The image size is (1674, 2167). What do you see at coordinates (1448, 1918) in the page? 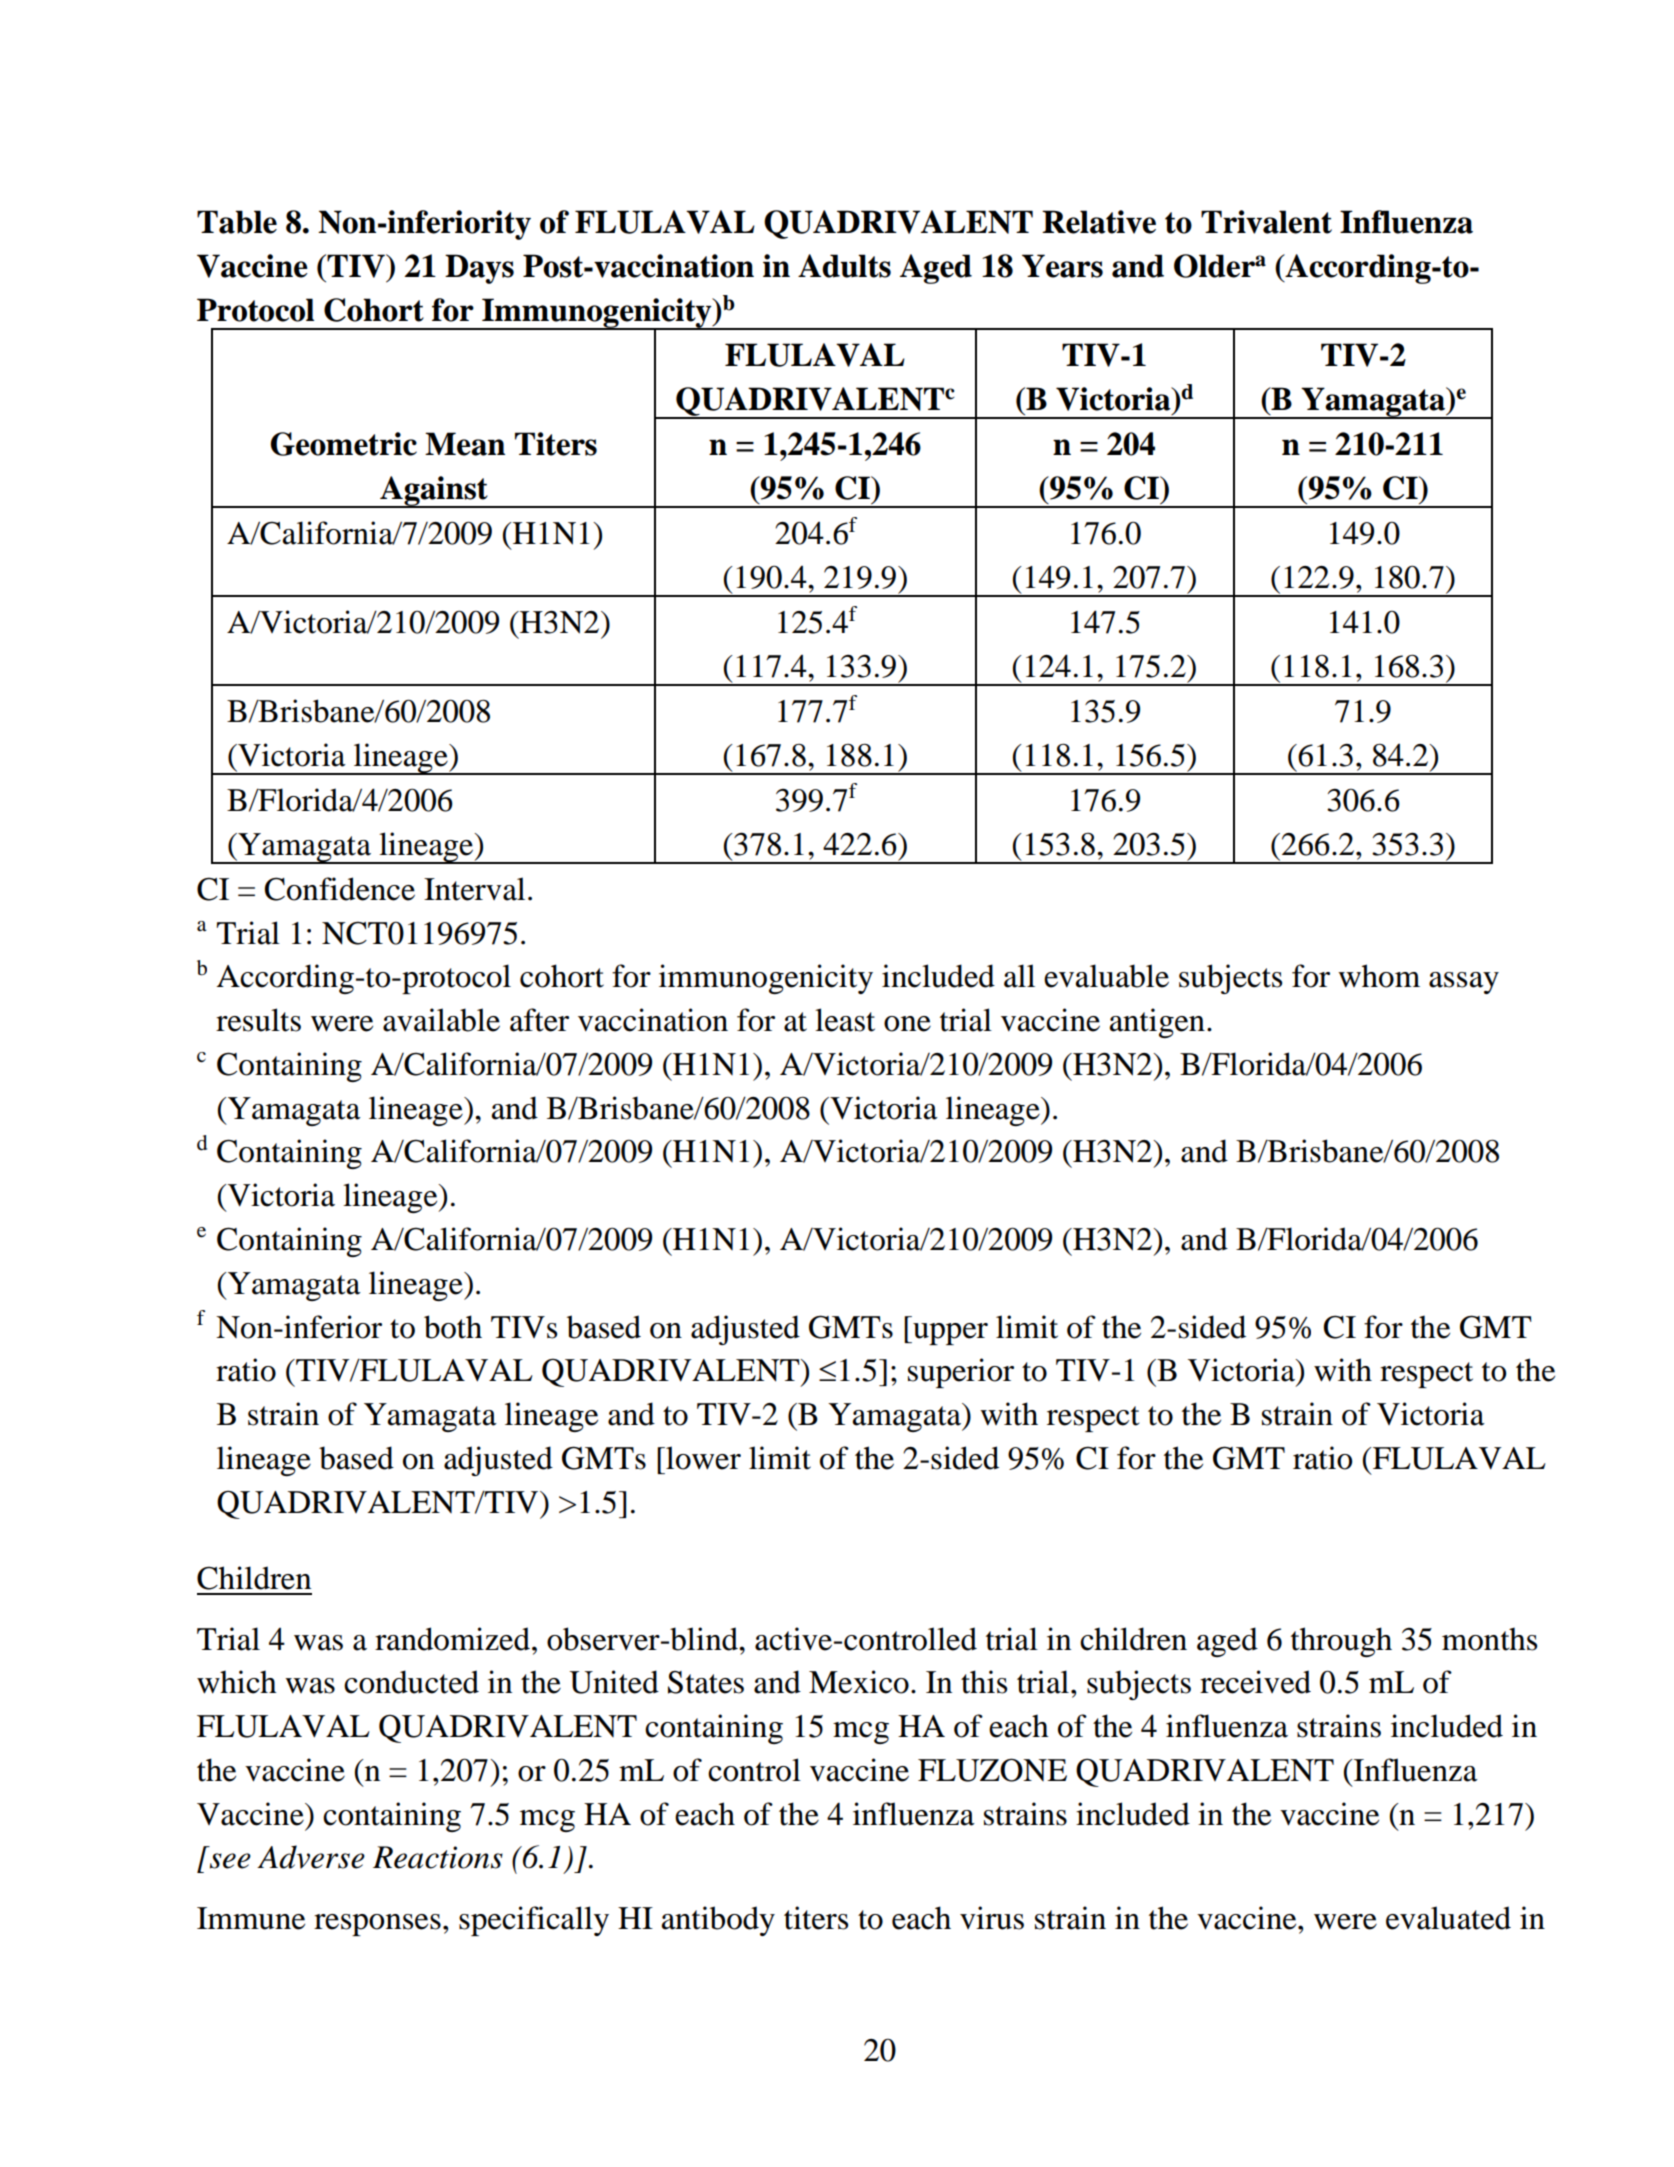
I see `evaluated` at bounding box center [1448, 1918].
